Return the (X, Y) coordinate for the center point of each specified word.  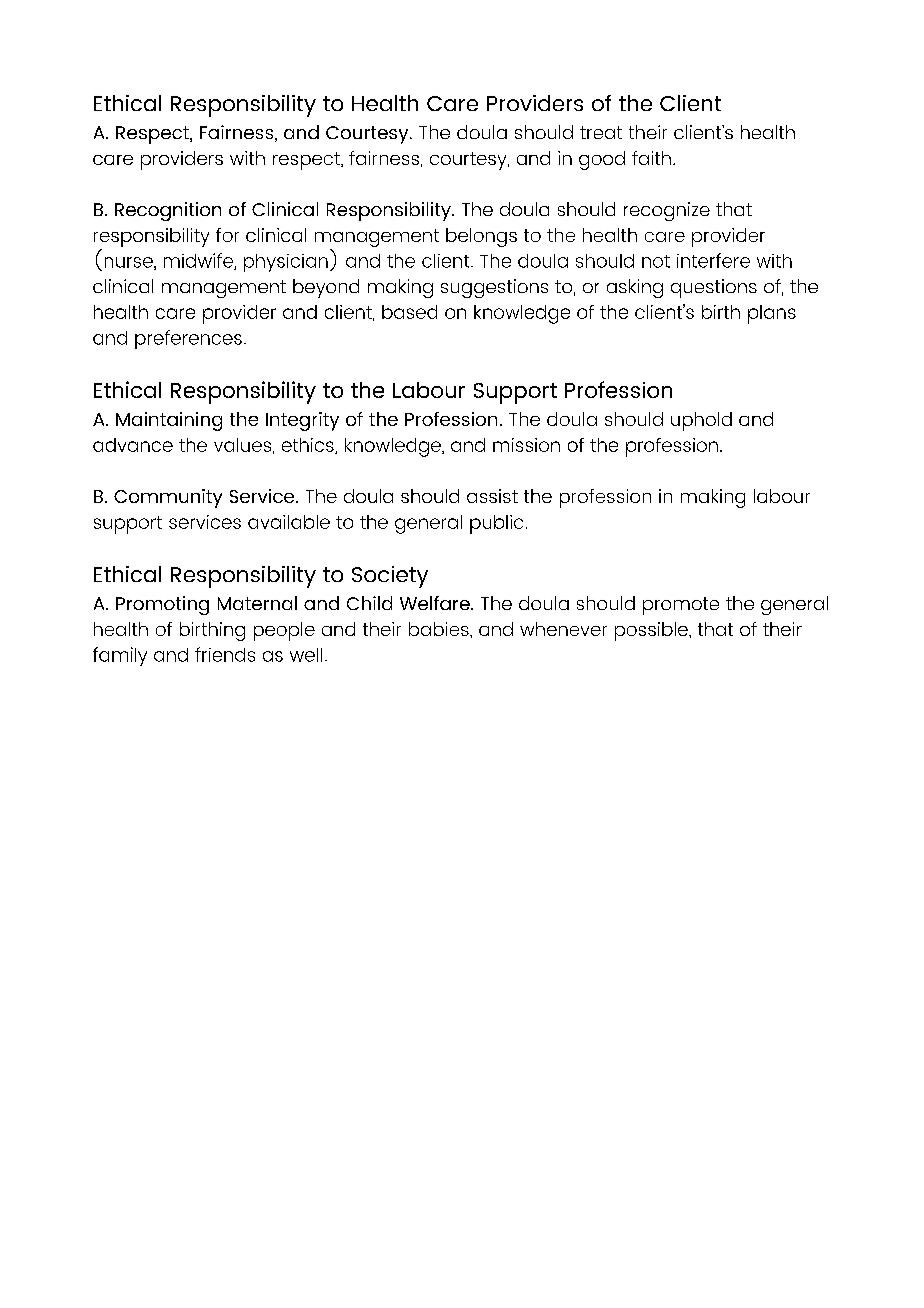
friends (225, 654)
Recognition (168, 211)
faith (651, 158)
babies (440, 629)
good (602, 160)
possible (652, 631)
